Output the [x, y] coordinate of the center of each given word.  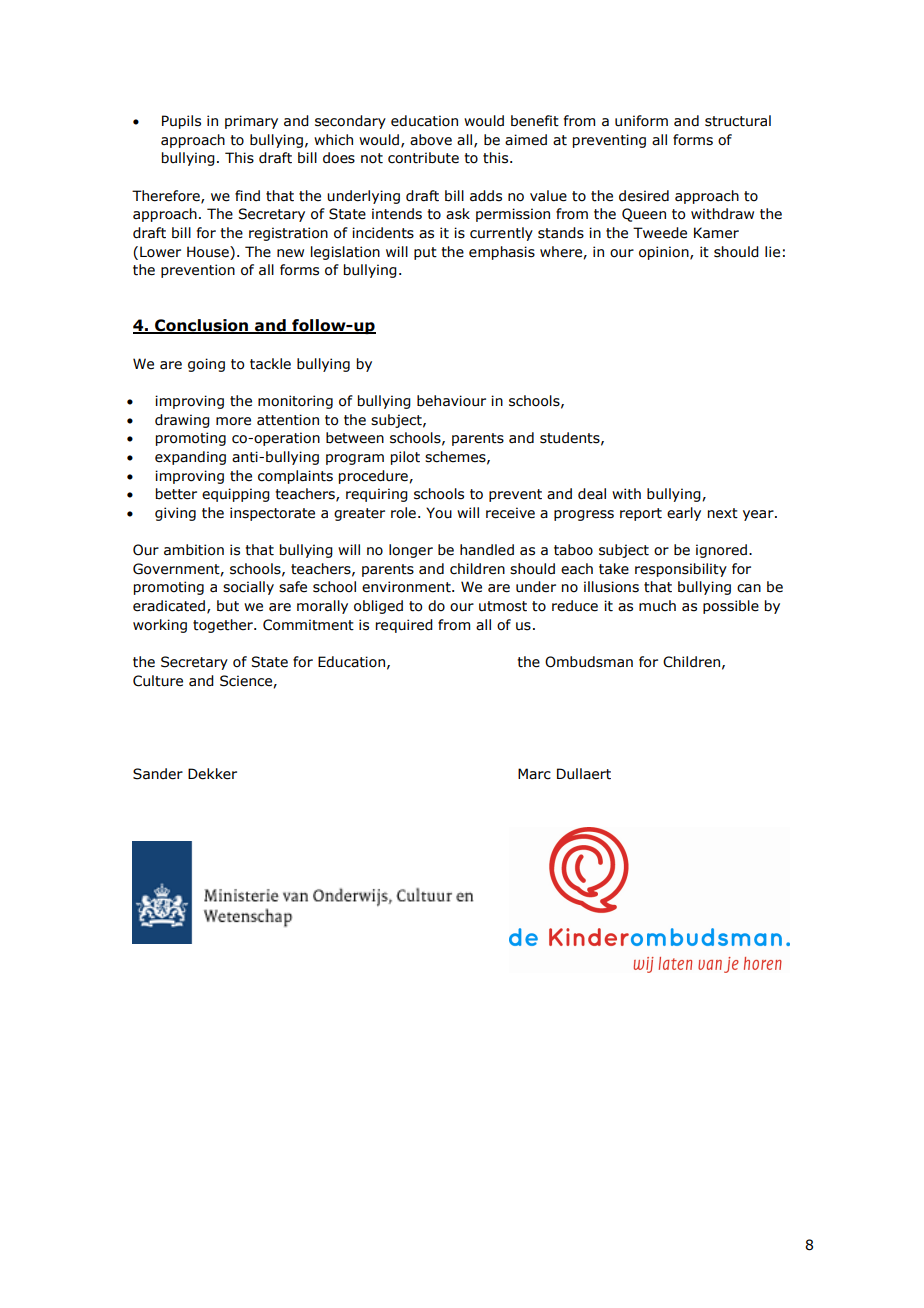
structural [738, 121]
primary [251, 122]
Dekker [212, 774]
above [431, 140]
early [684, 514]
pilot [405, 458]
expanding [190, 458]
